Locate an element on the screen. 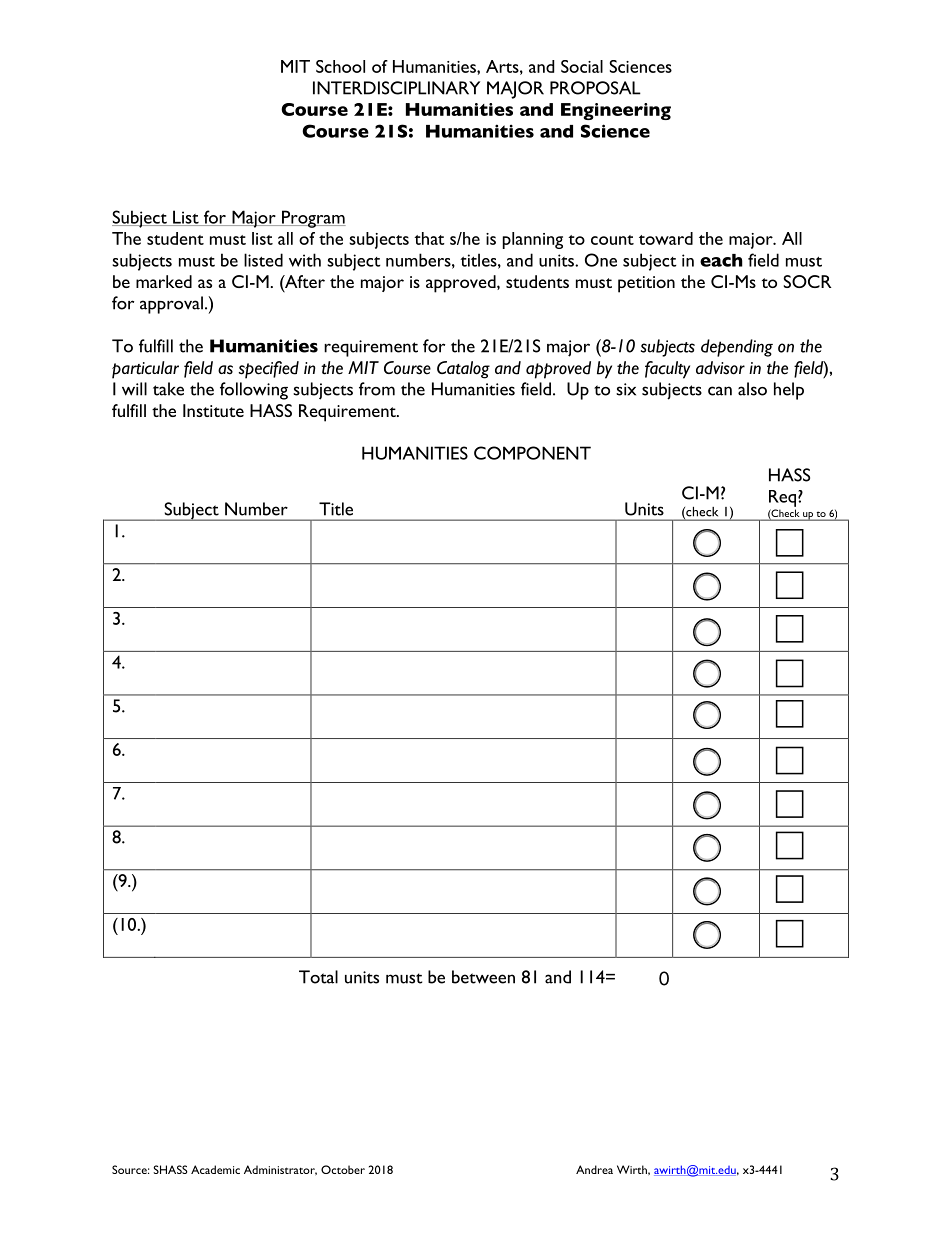 The image size is (952, 1233). Total is located at coordinates (318, 977).
